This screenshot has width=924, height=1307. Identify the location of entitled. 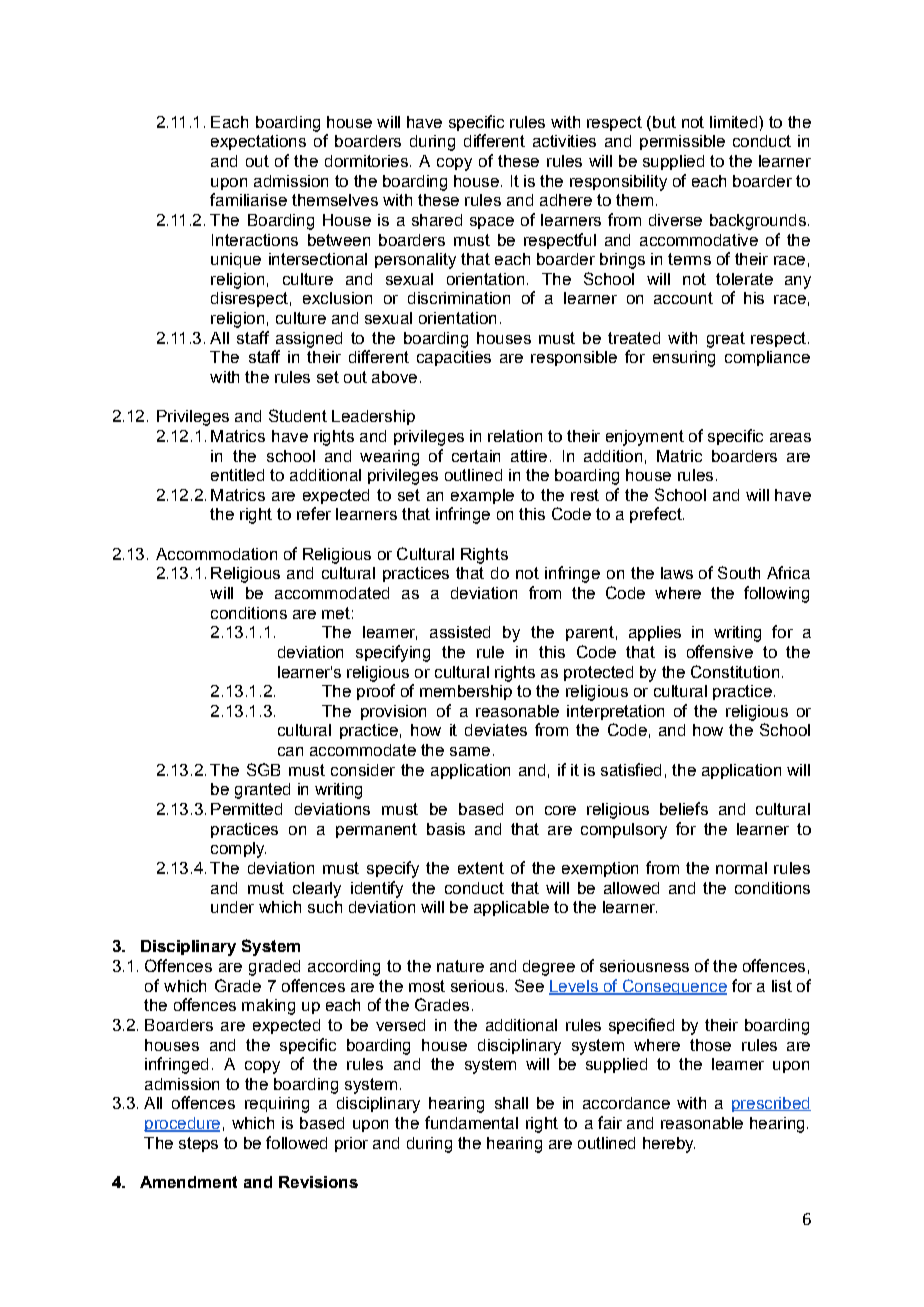
(237, 475).
